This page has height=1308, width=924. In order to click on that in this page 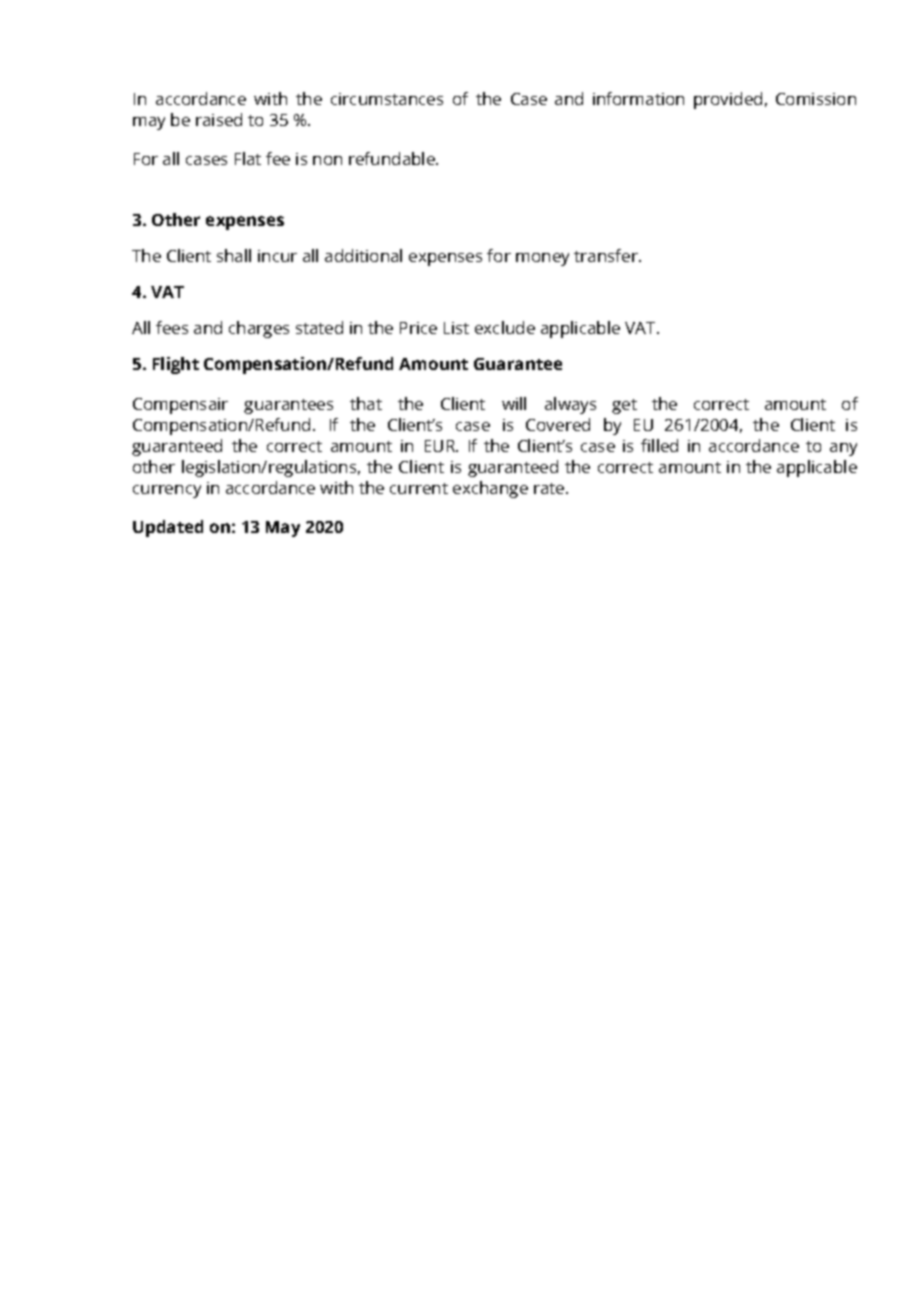, I will do `click(366, 403)`.
